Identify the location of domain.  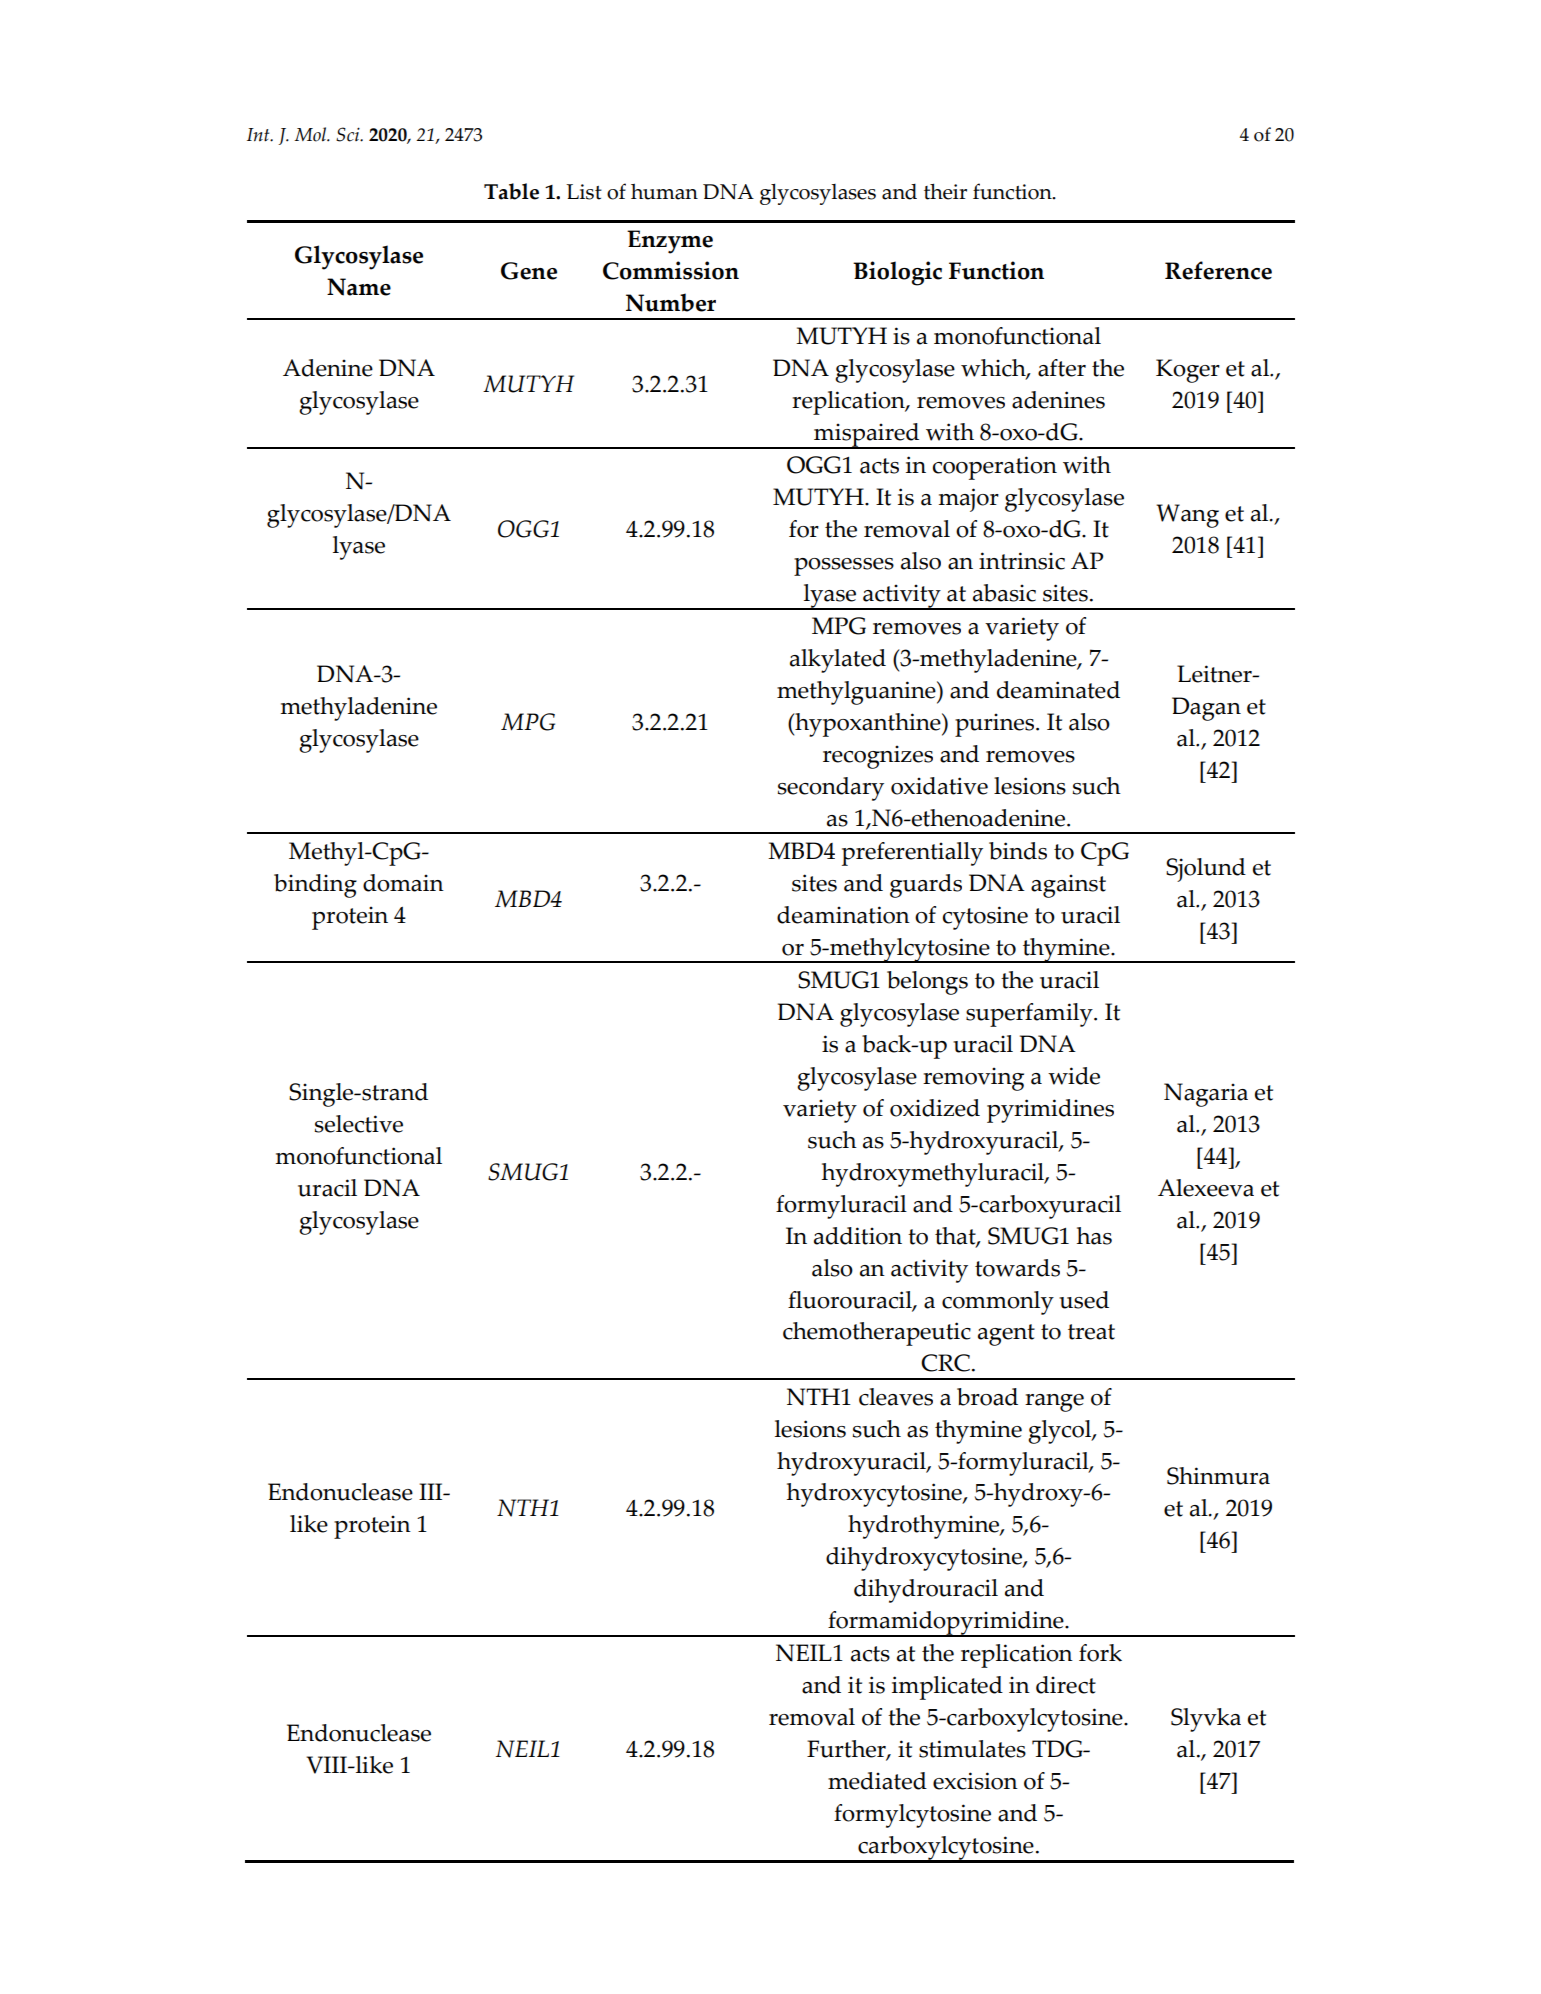
(403, 883).
